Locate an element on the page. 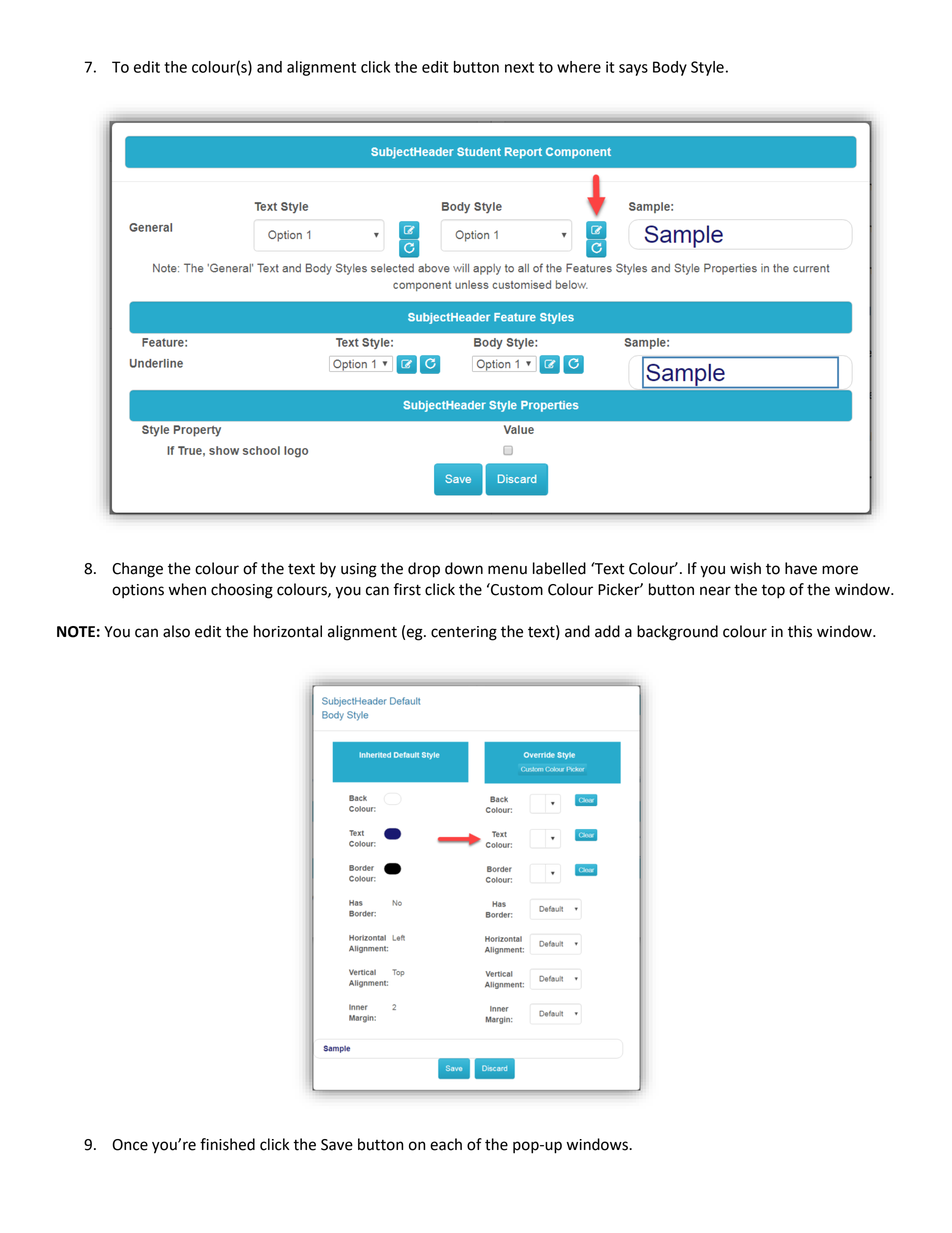 Image resolution: width=952 pixels, height=1233 pixels. Style is located at coordinates (707, 68).
